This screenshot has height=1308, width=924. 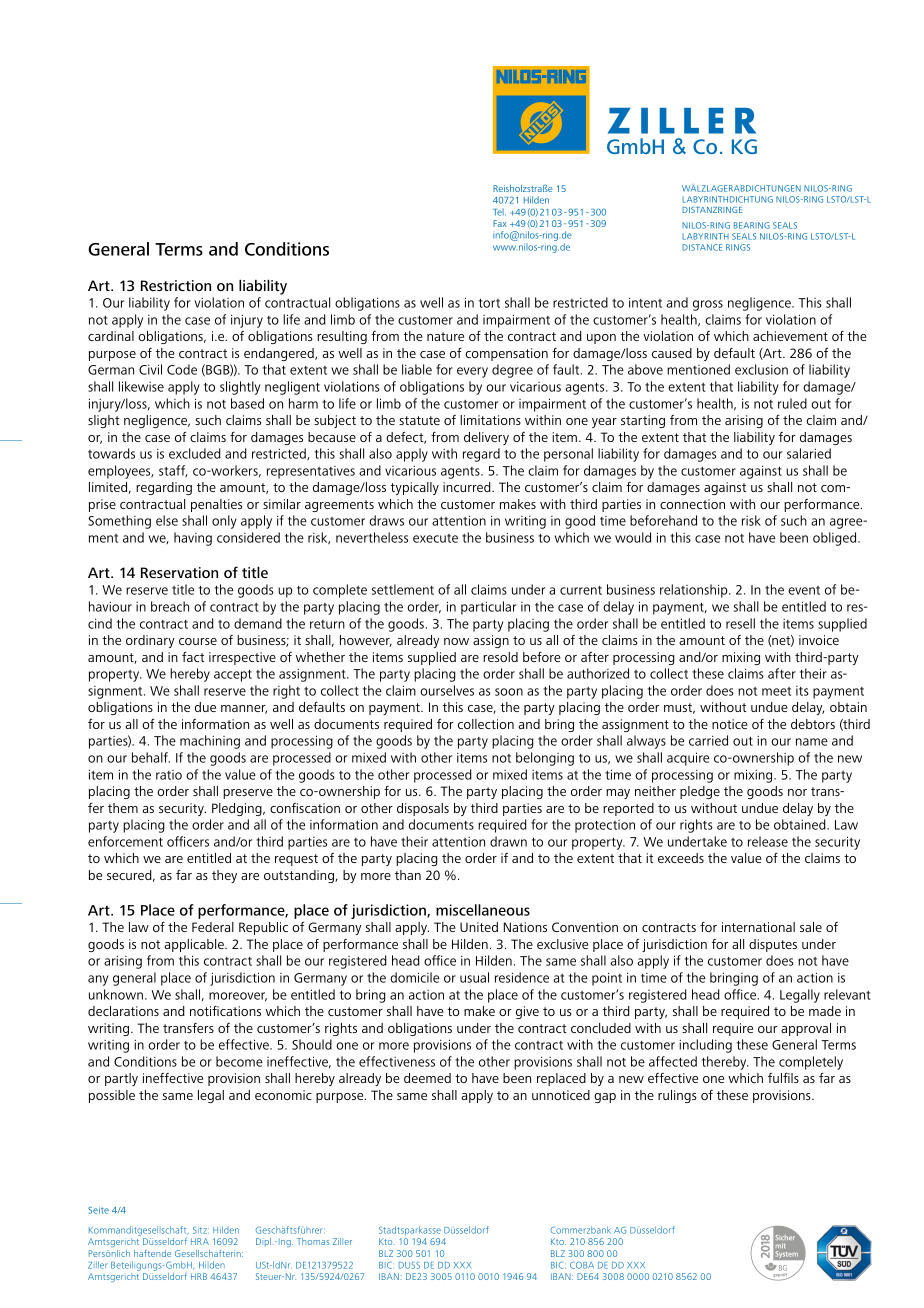 I want to click on resold, so click(x=500, y=657).
